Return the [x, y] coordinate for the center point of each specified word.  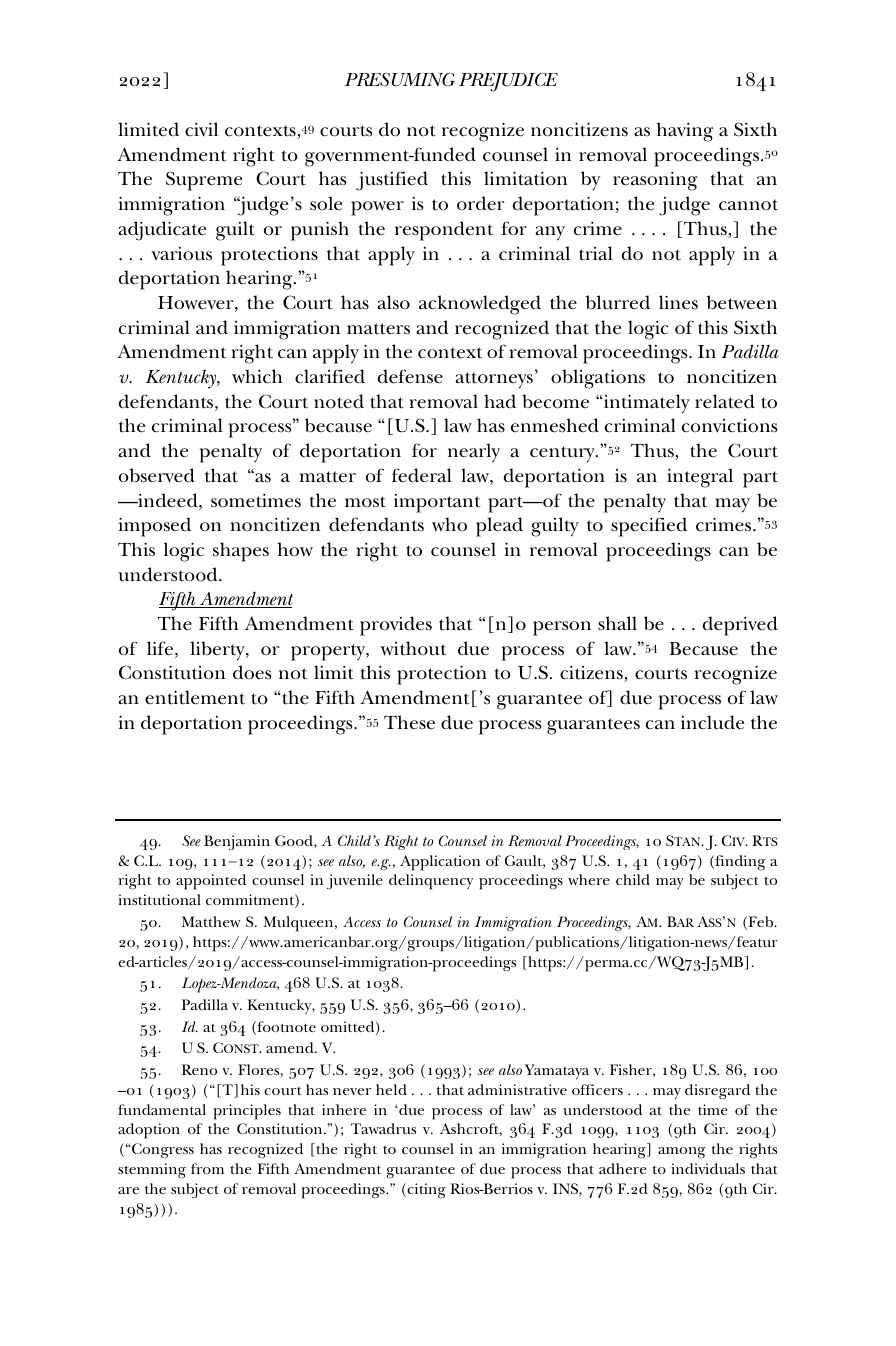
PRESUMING [400, 80]
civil [201, 129]
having [685, 132]
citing [425, 1191]
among [682, 1153]
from [207, 1168]
